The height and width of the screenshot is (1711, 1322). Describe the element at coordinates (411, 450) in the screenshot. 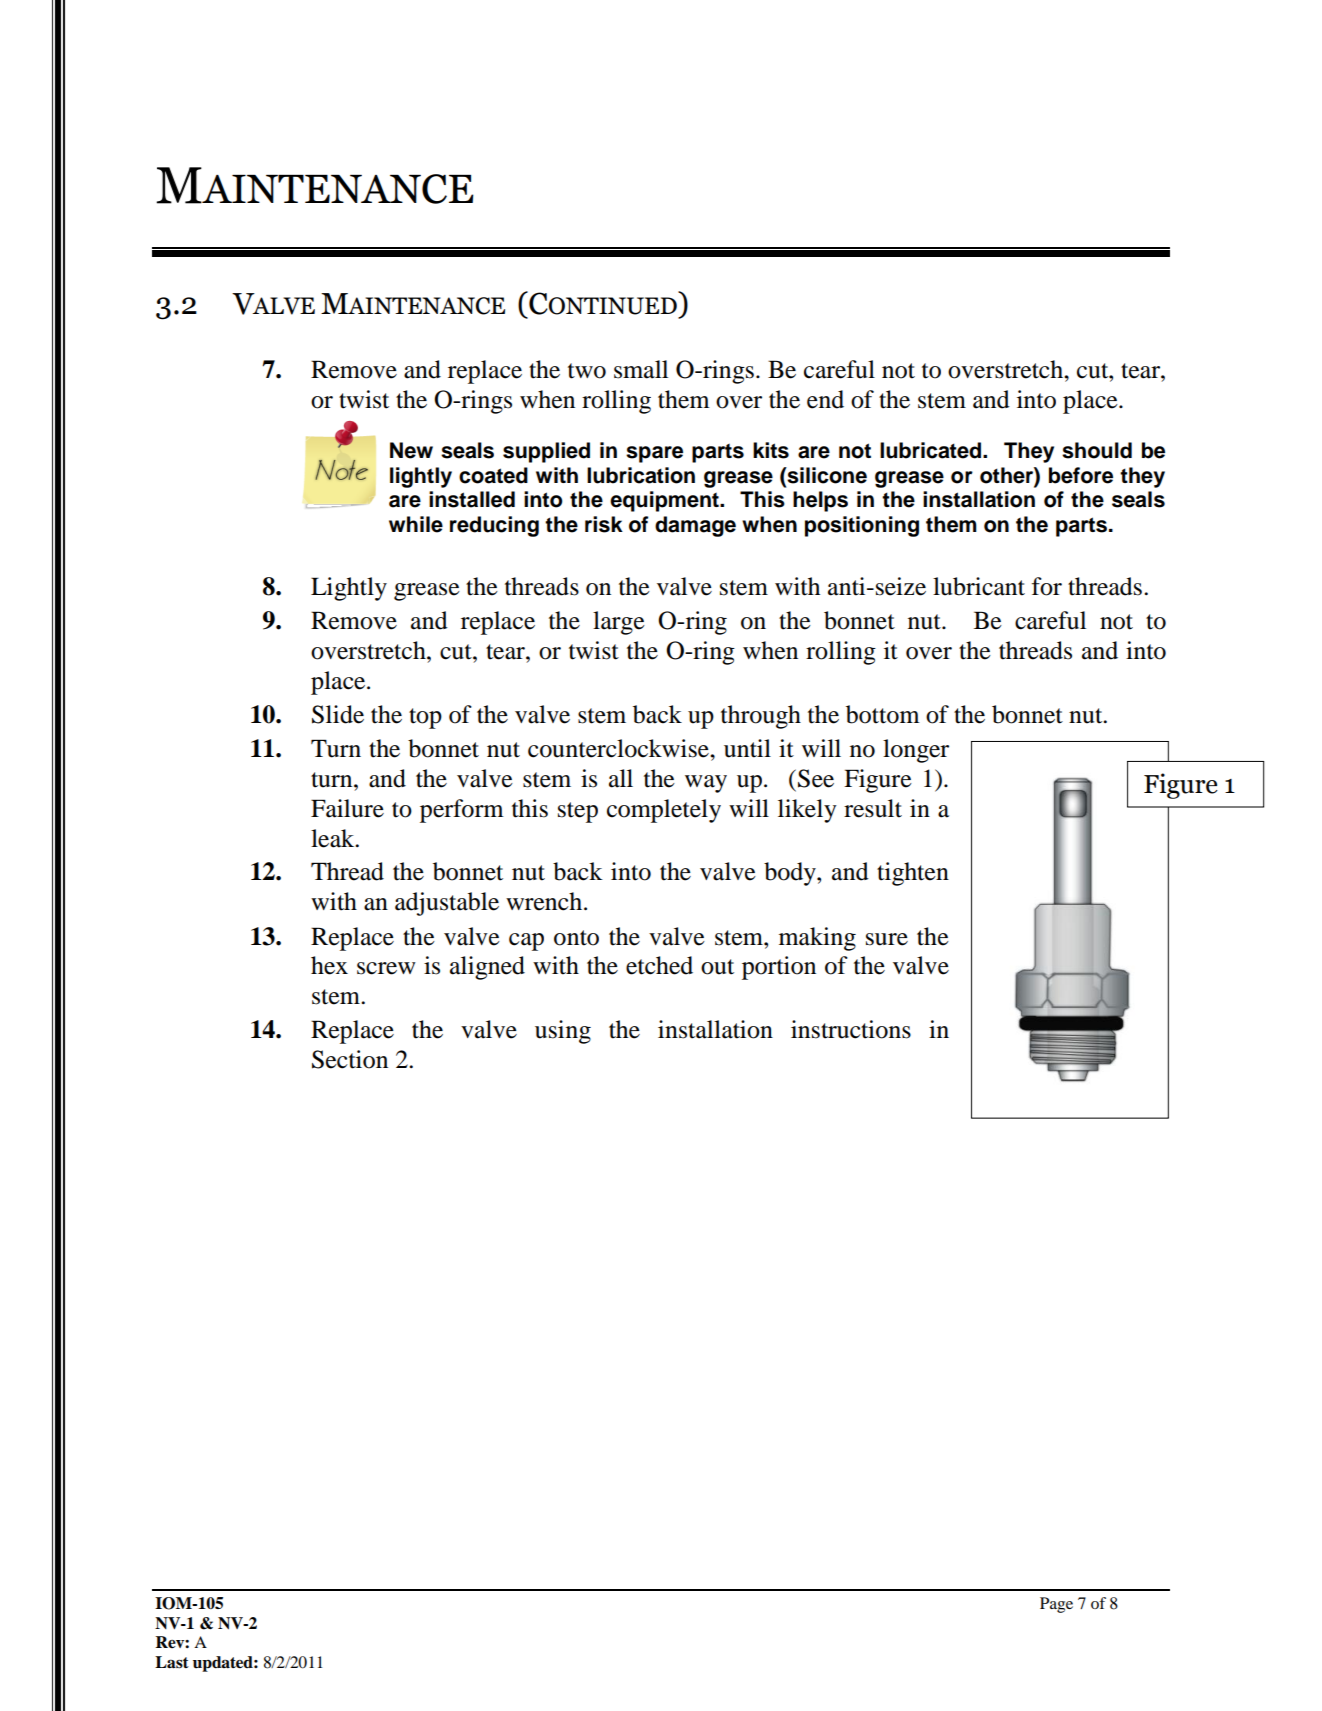

I see `New` at that location.
